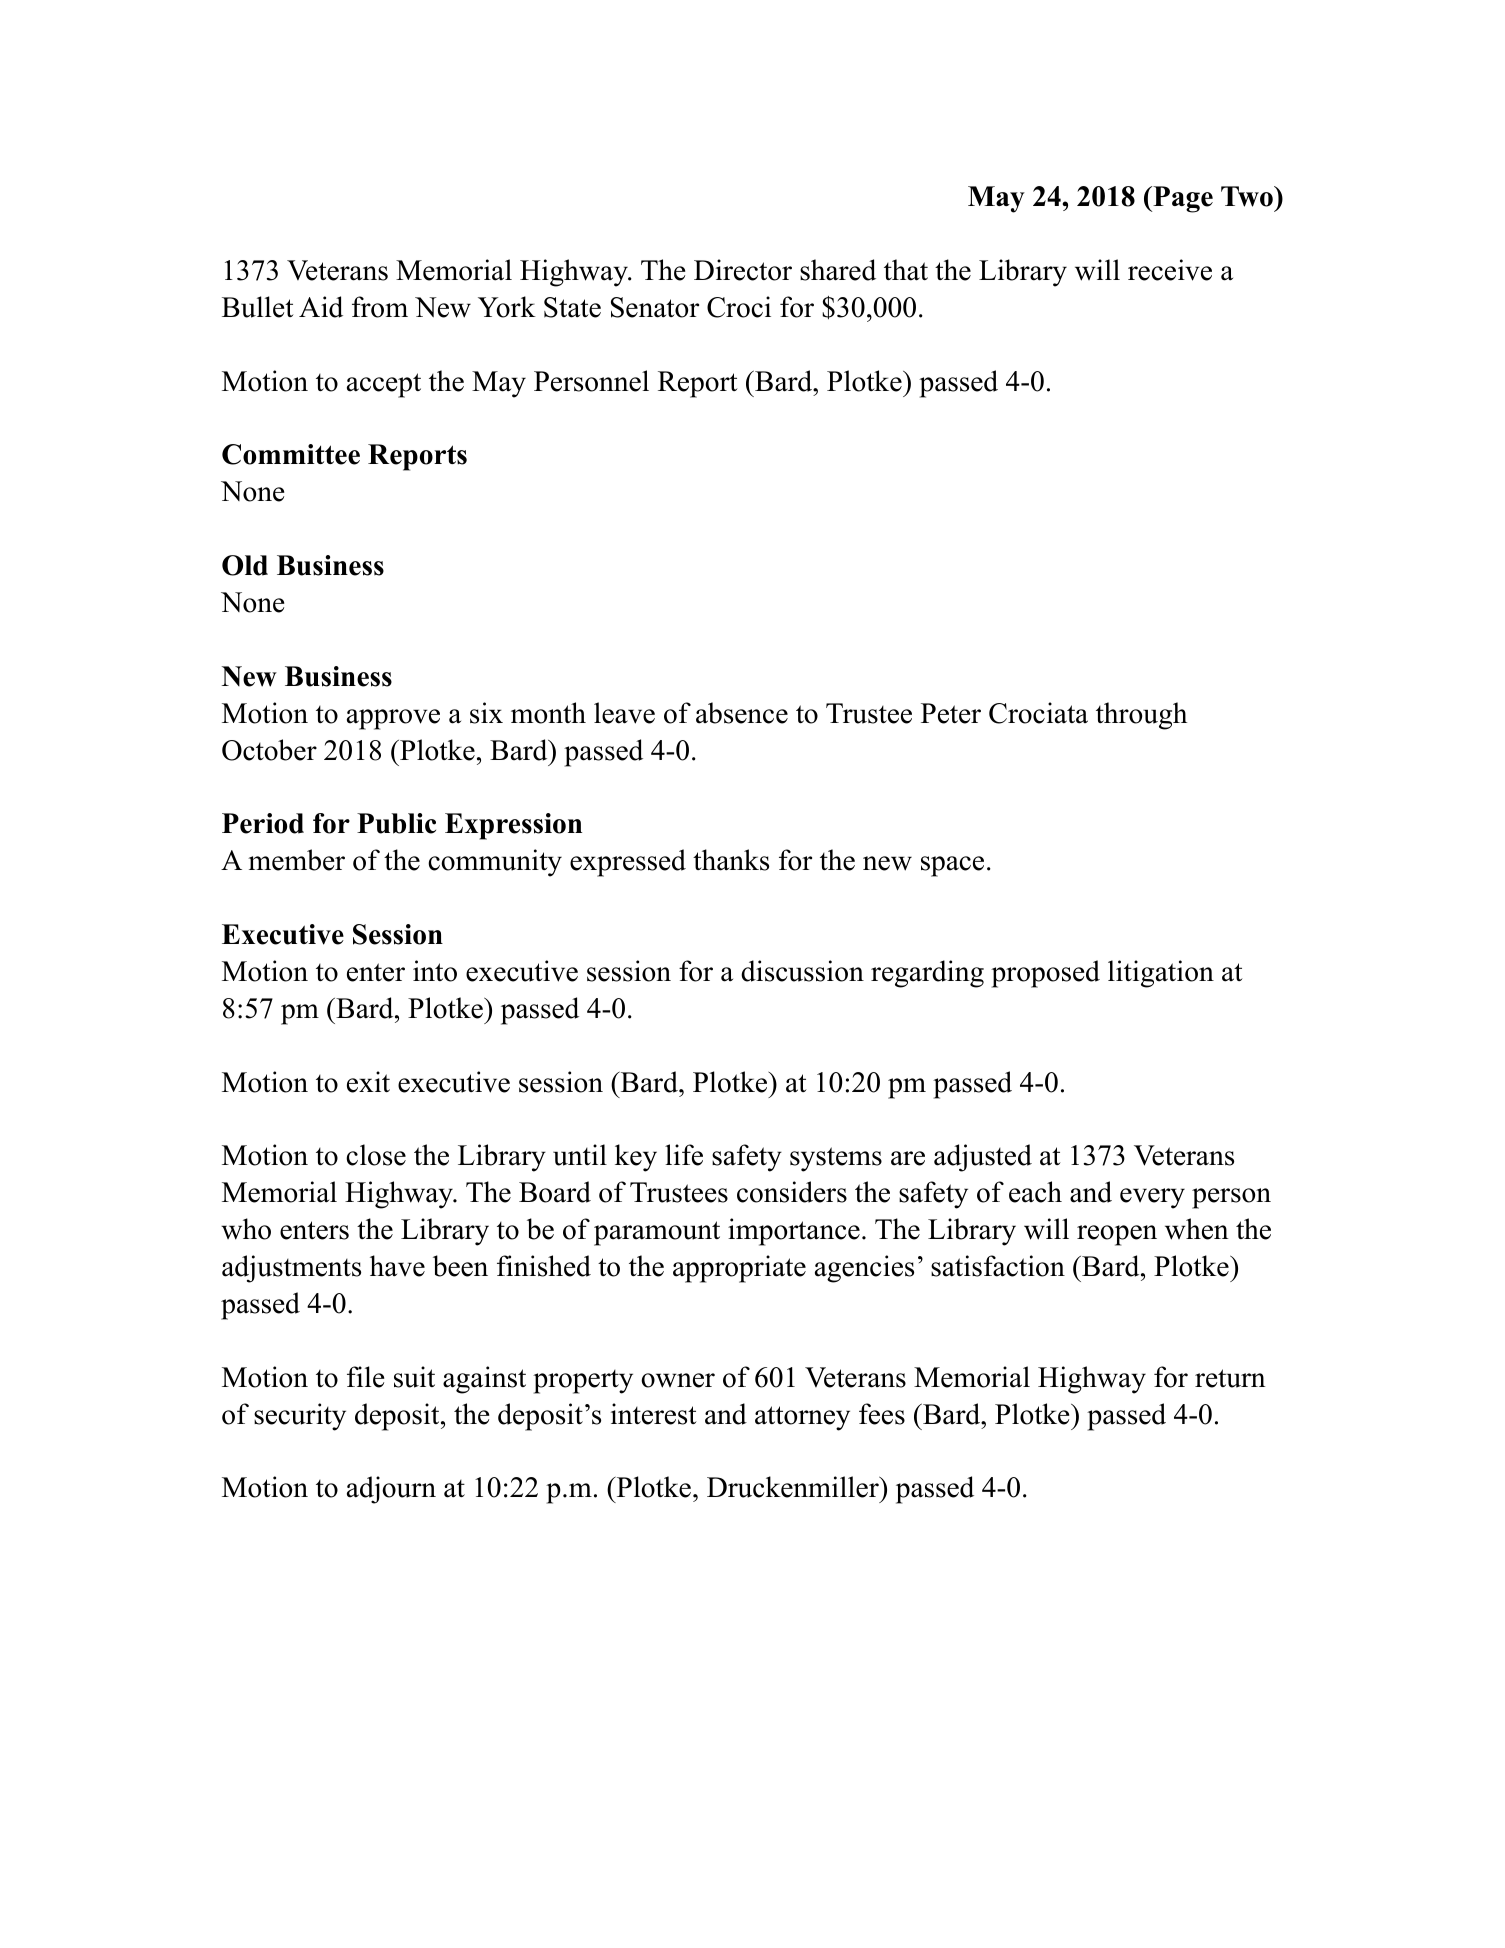 The image size is (1505, 1948). Describe the element at coordinates (291, 454) in the image. I see `Committee` at that location.
